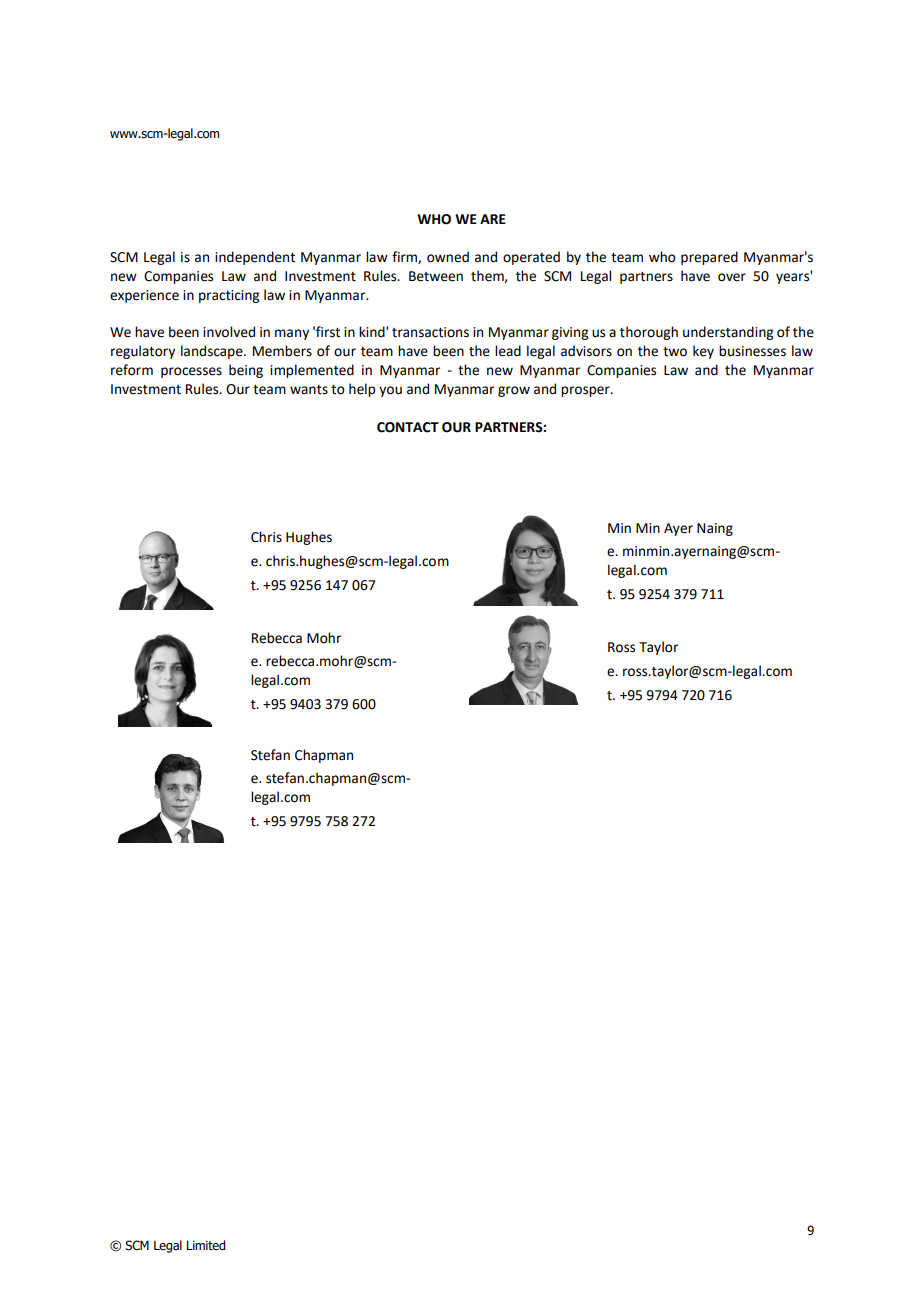 Image resolution: width=924 pixels, height=1308 pixels. What do you see at coordinates (229, 296) in the screenshot?
I see `practicing` at bounding box center [229, 296].
